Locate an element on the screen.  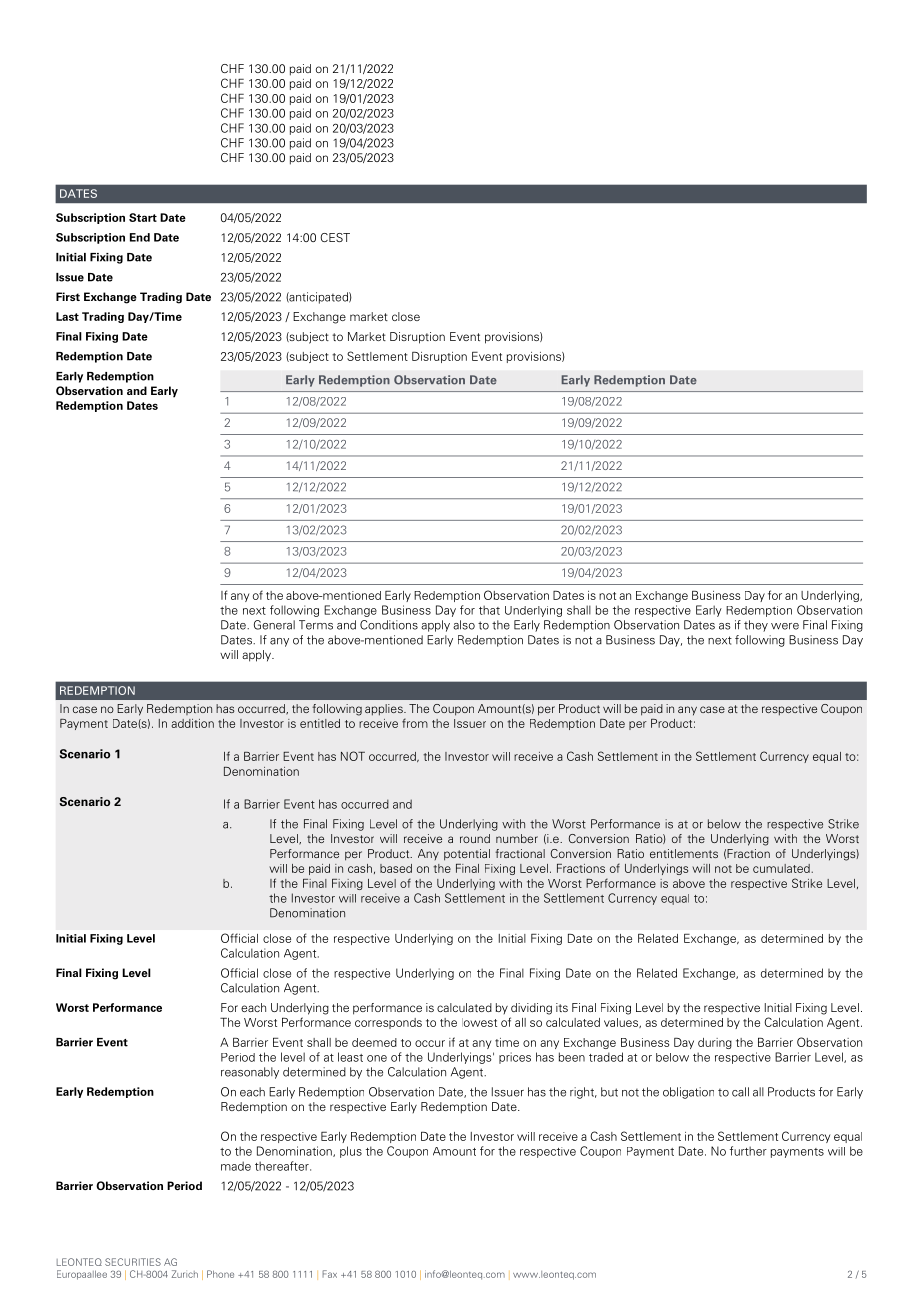
End is located at coordinates (140, 237).
